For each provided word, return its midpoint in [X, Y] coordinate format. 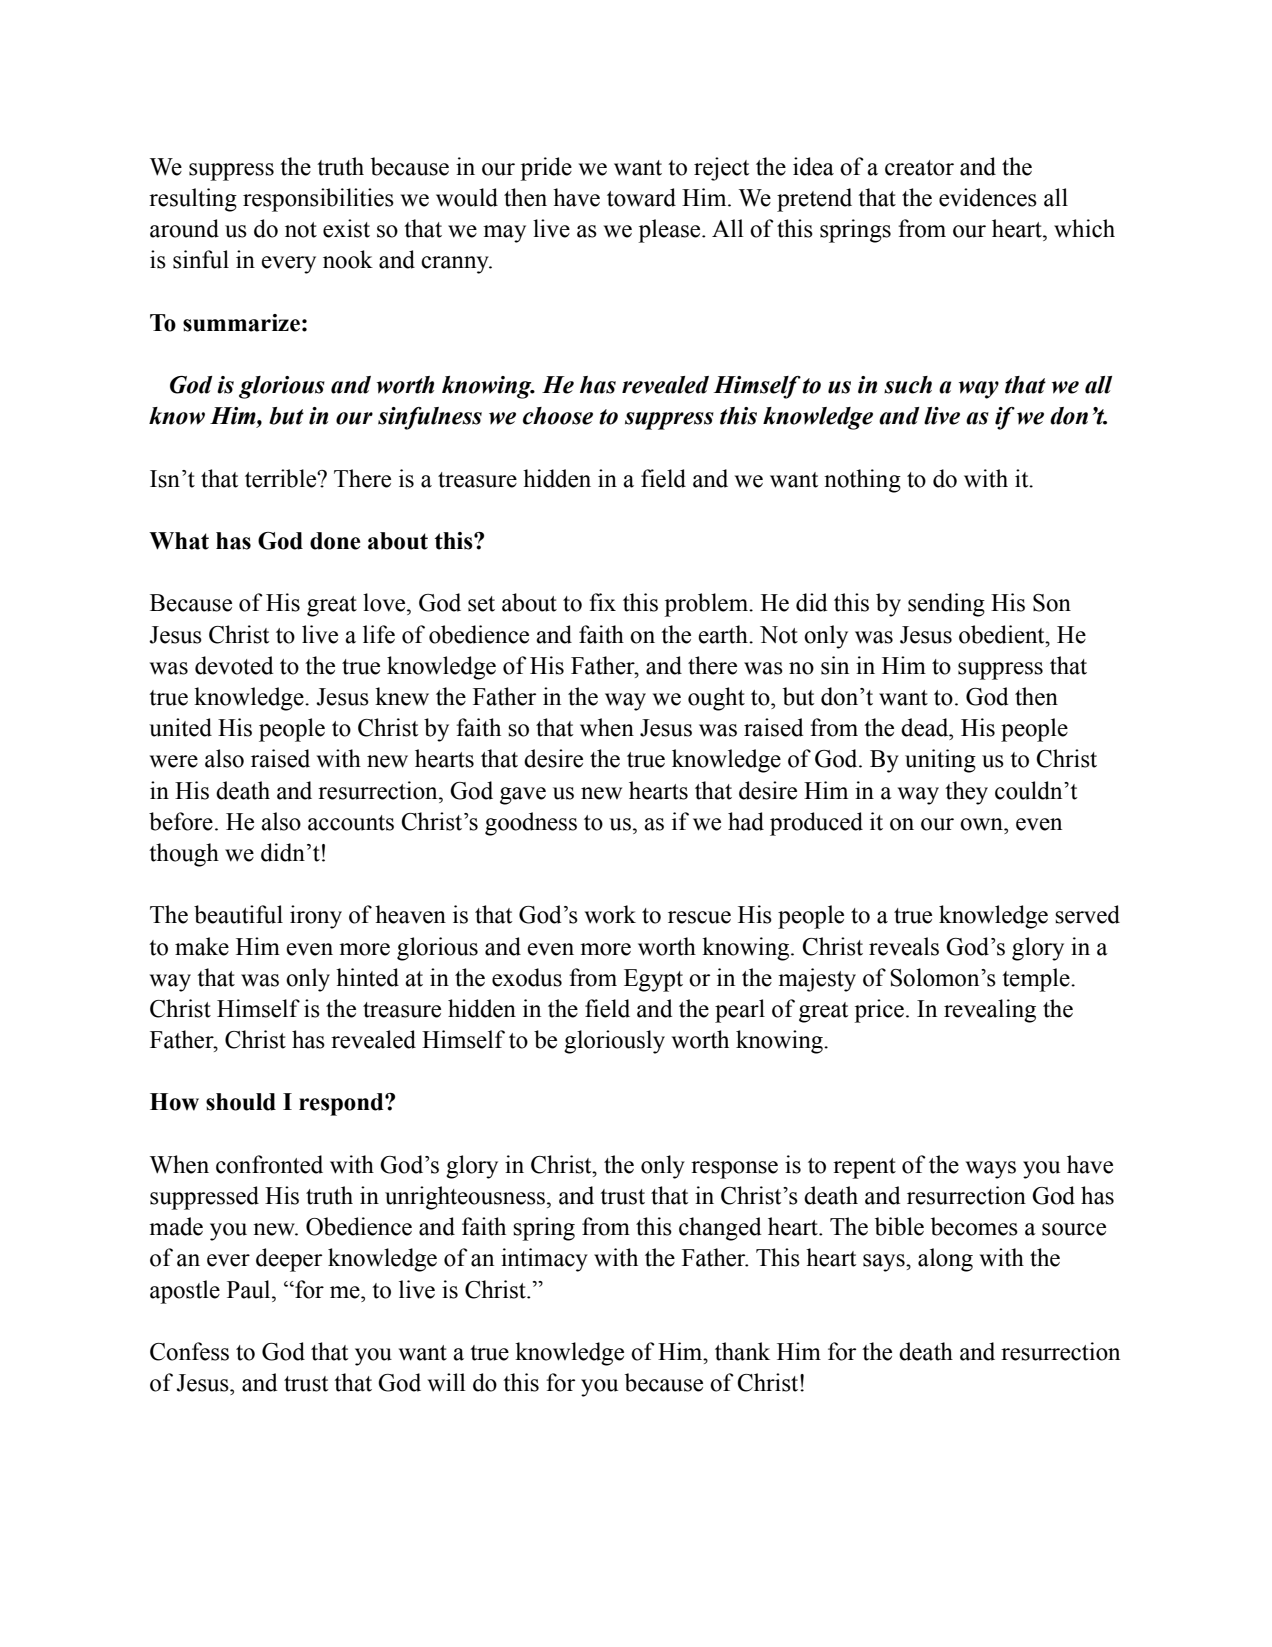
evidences [988, 197]
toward [641, 197]
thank [742, 1351]
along [945, 1260]
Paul [250, 1289]
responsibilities [318, 200]
